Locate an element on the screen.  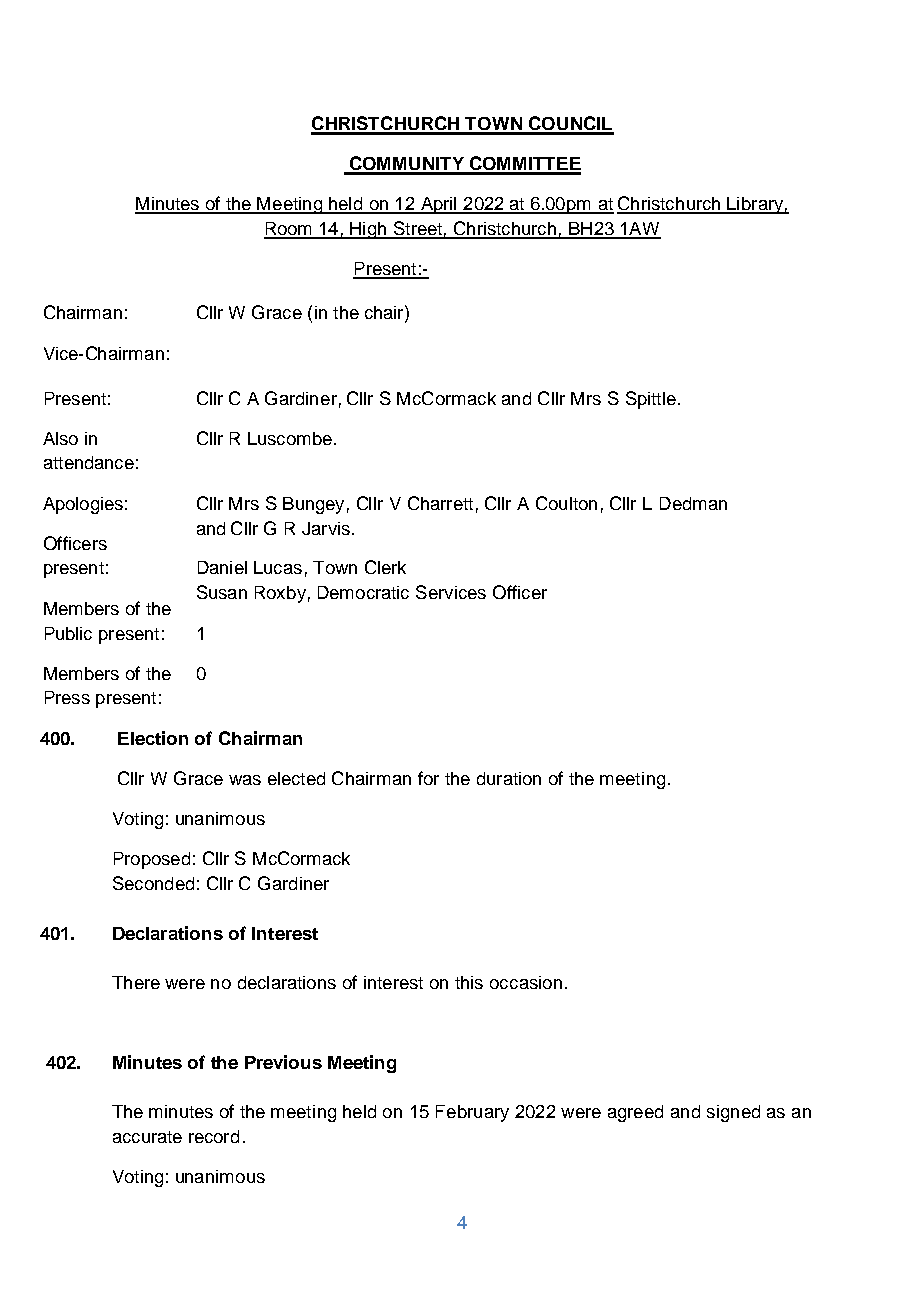
Press is located at coordinates (67, 697).
